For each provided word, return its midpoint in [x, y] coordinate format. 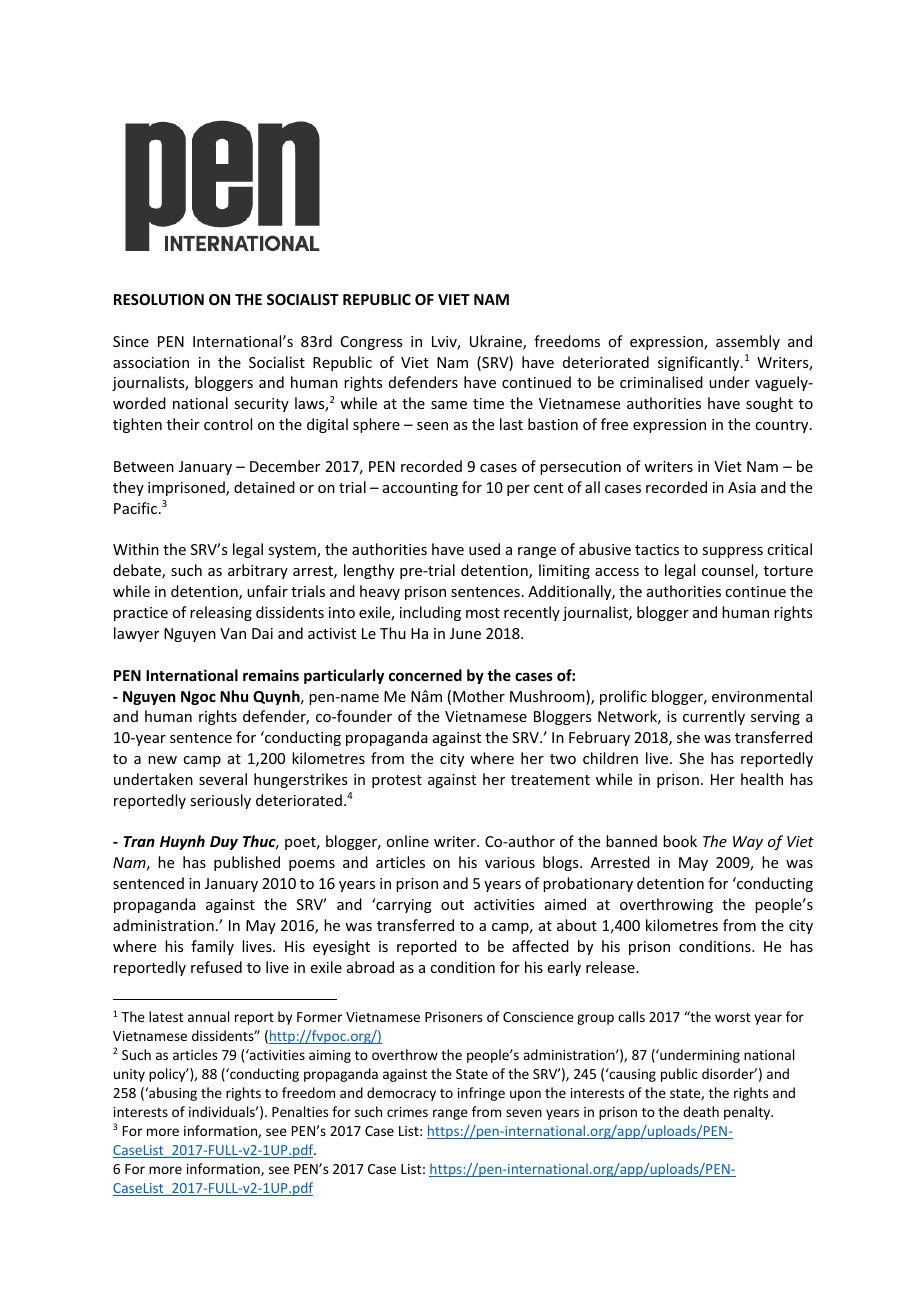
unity [129, 1075]
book [680, 841]
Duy [224, 843]
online [407, 841]
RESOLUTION [159, 299]
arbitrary [258, 571]
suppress [732, 552]
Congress [371, 343]
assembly [748, 342]
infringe [481, 1094]
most [483, 613]
